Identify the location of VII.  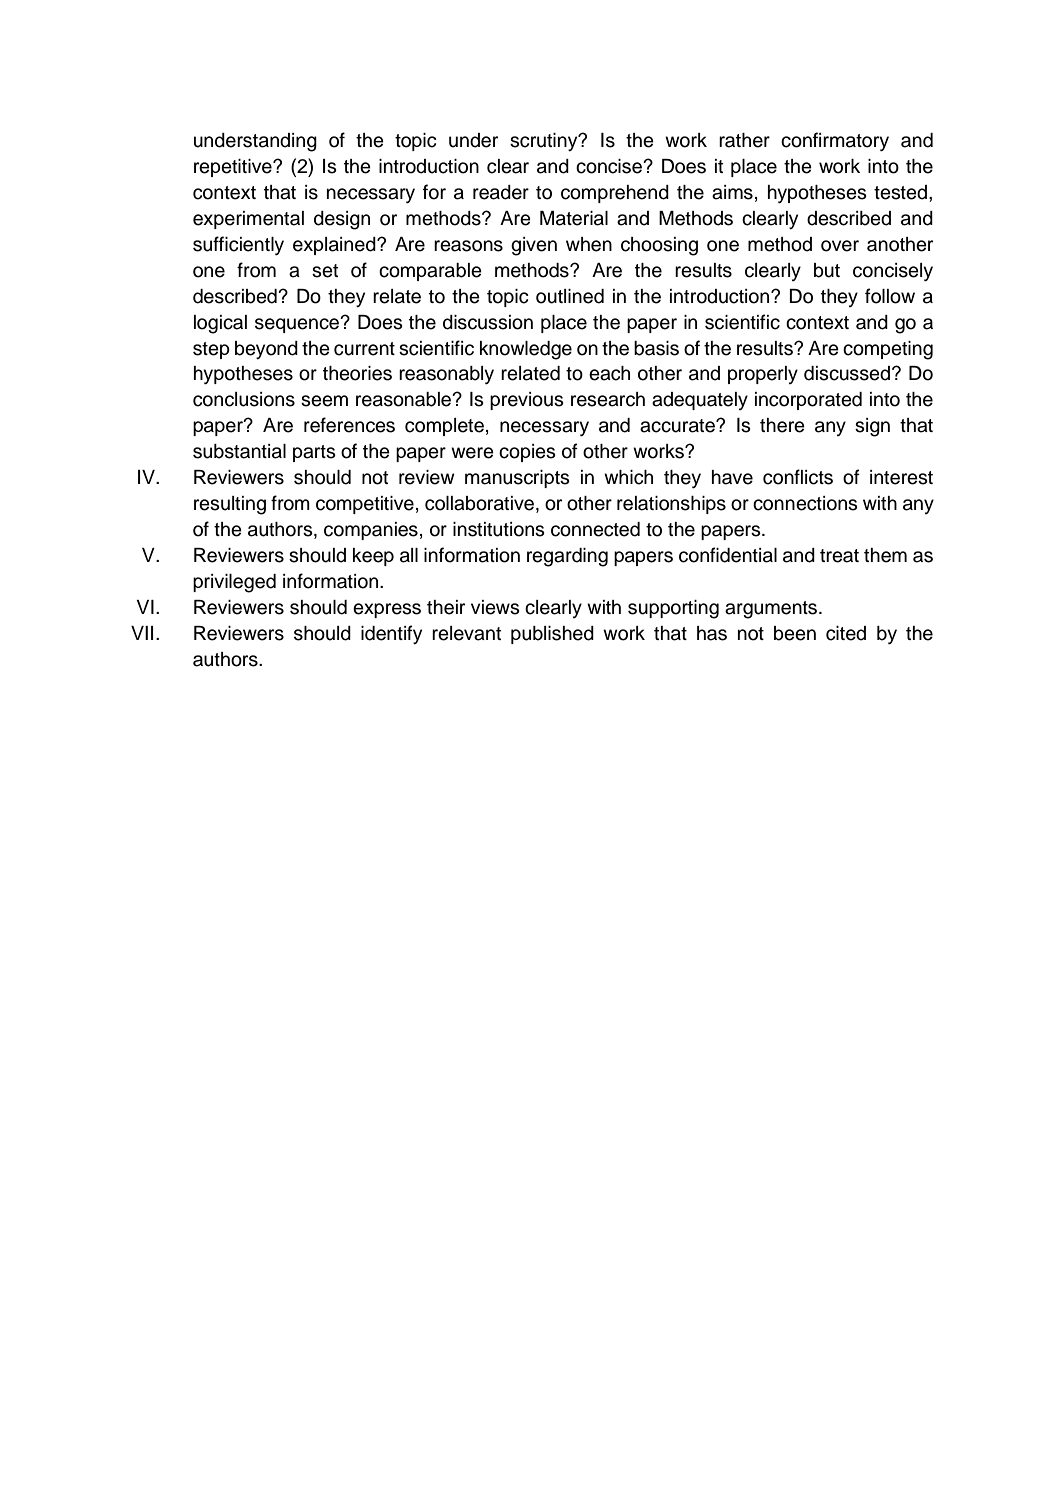
(142, 633).
